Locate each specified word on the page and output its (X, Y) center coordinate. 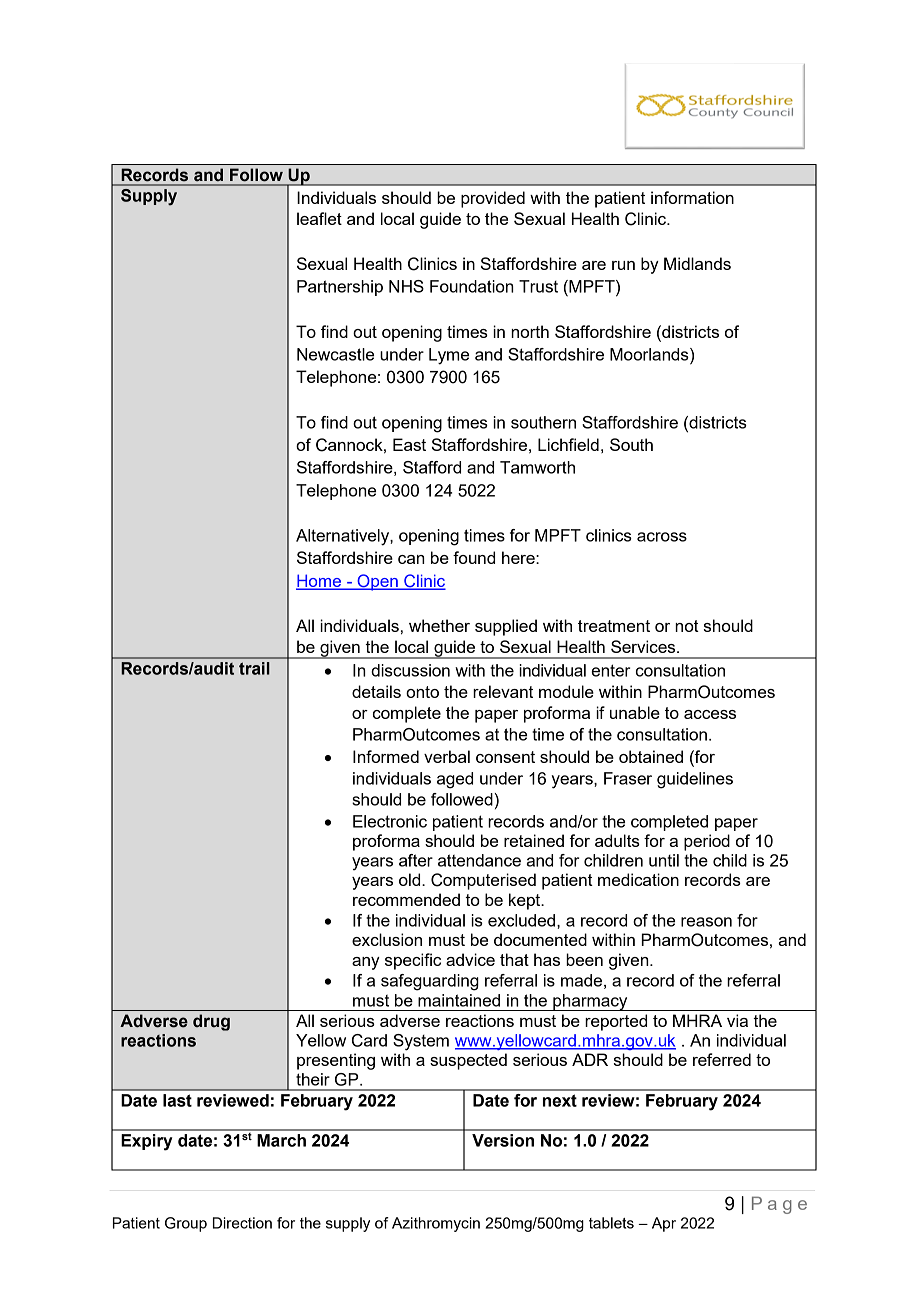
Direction (242, 1223)
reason (706, 922)
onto (422, 692)
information (692, 197)
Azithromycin (436, 1224)
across (662, 537)
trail (254, 668)
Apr (664, 1224)
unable (635, 712)
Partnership (340, 288)
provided (493, 199)
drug (211, 1022)
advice (470, 959)
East (409, 444)
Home (320, 581)
